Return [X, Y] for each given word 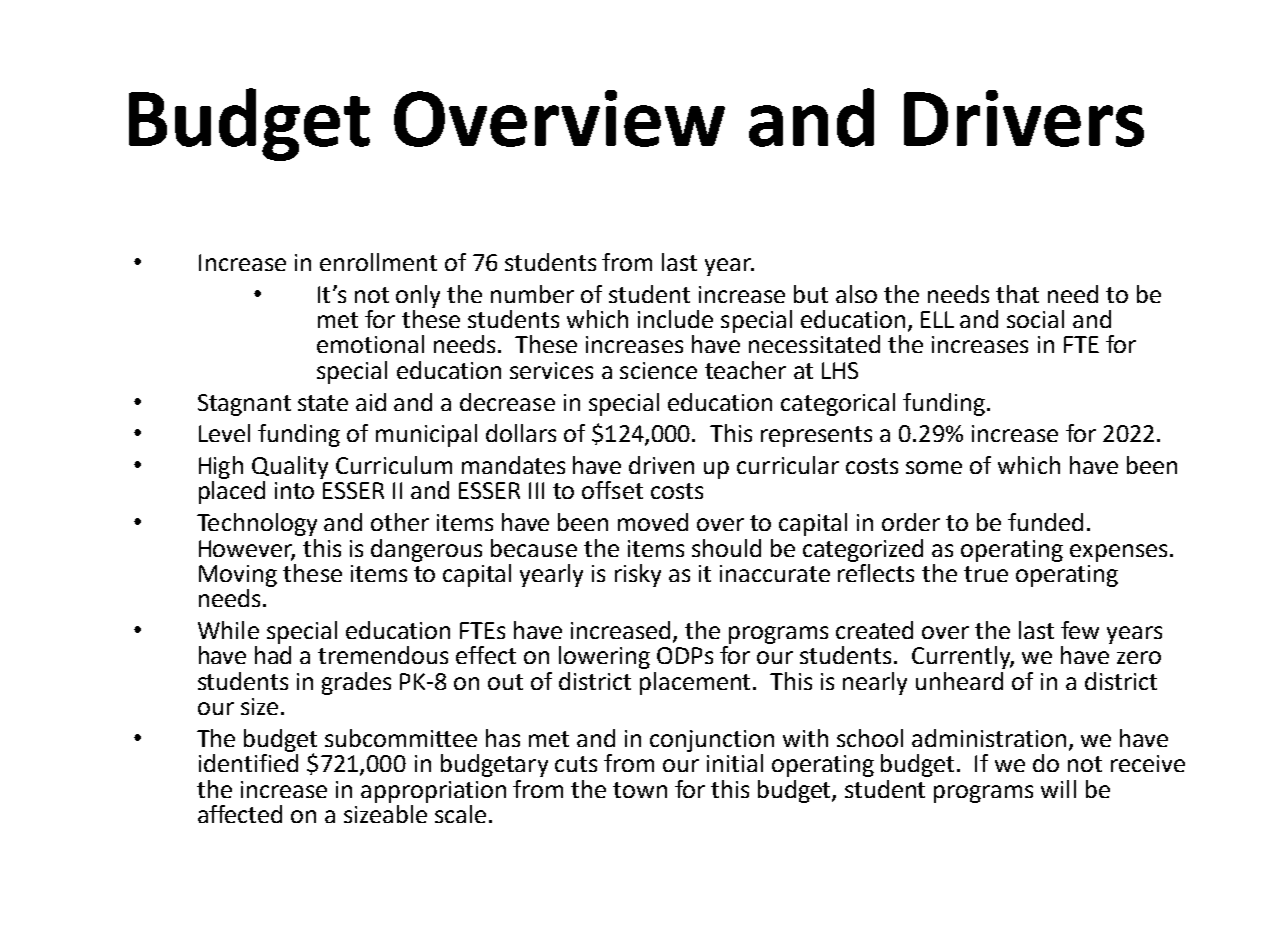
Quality [290, 467]
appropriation [433, 792]
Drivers [1024, 118]
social [1035, 319]
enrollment [378, 262]
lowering [604, 657]
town [640, 790]
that [1017, 294]
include [675, 319]
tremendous [383, 655]
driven [661, 465]
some [934, 467]
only [418, 296]
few [1080, 630]
